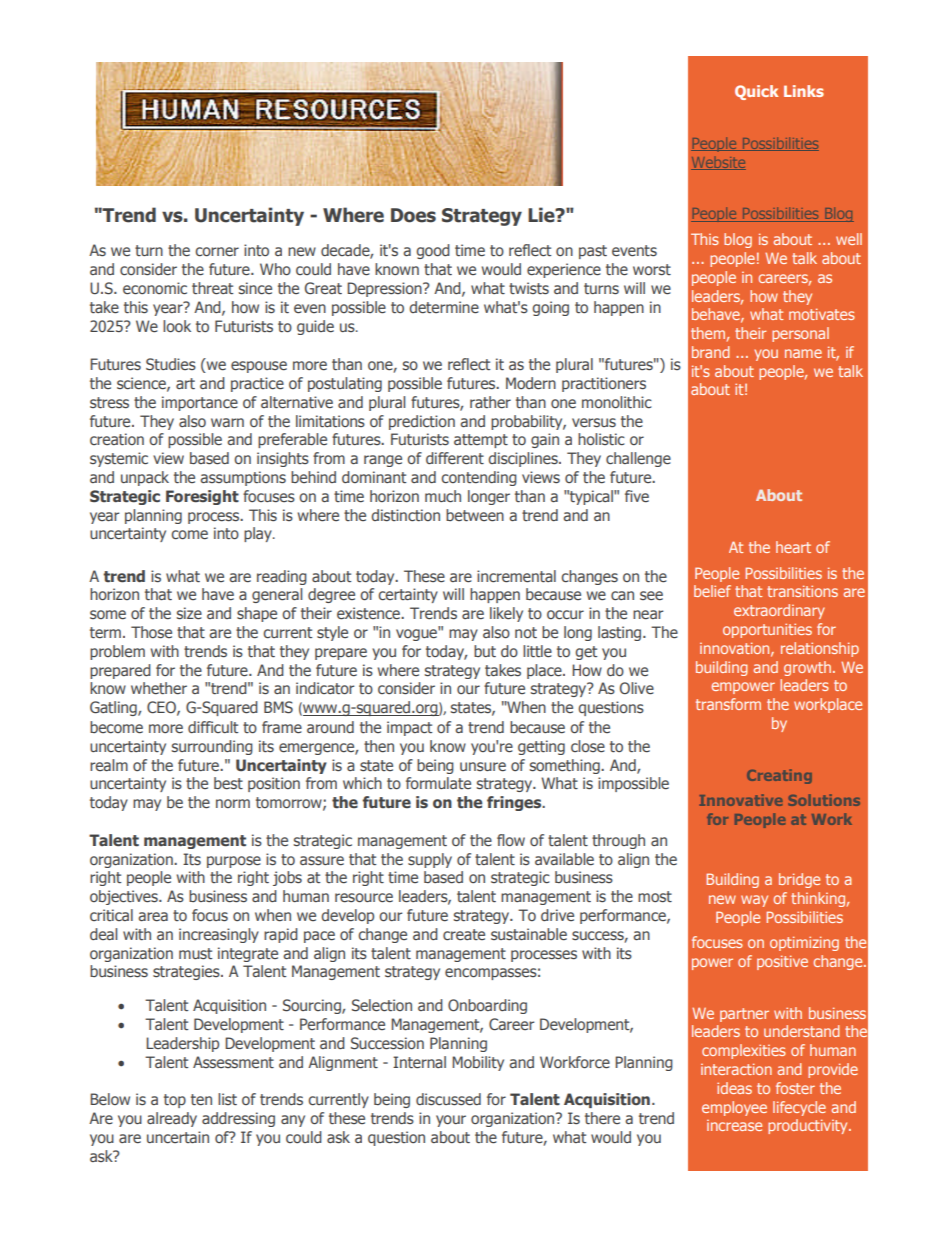 The image size is (952, 1233). Describe the element at coordinates (448, 1099) in the page. I see `discussed` at that location.
